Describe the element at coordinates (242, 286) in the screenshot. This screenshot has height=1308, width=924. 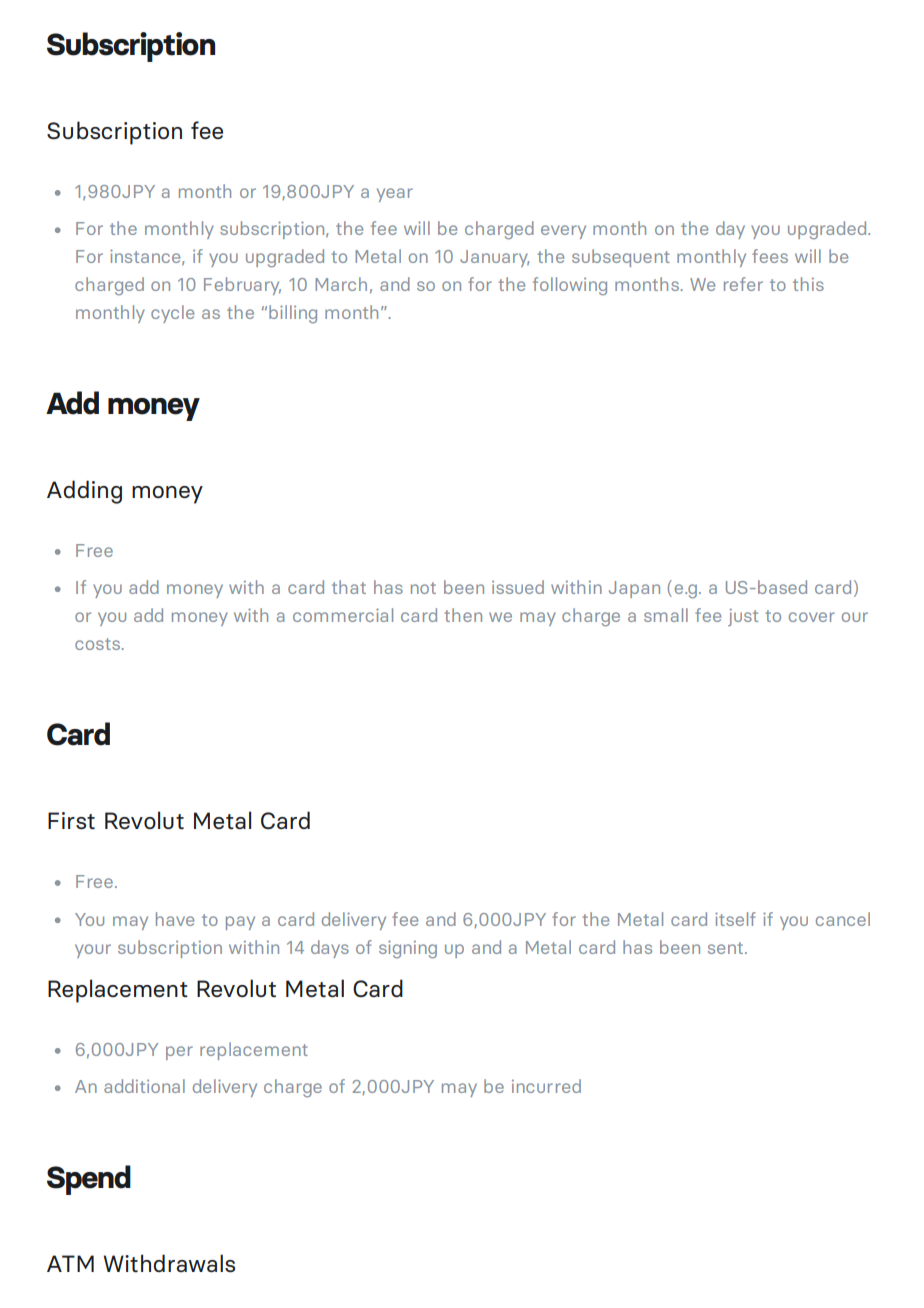
I see `February` at that location.
